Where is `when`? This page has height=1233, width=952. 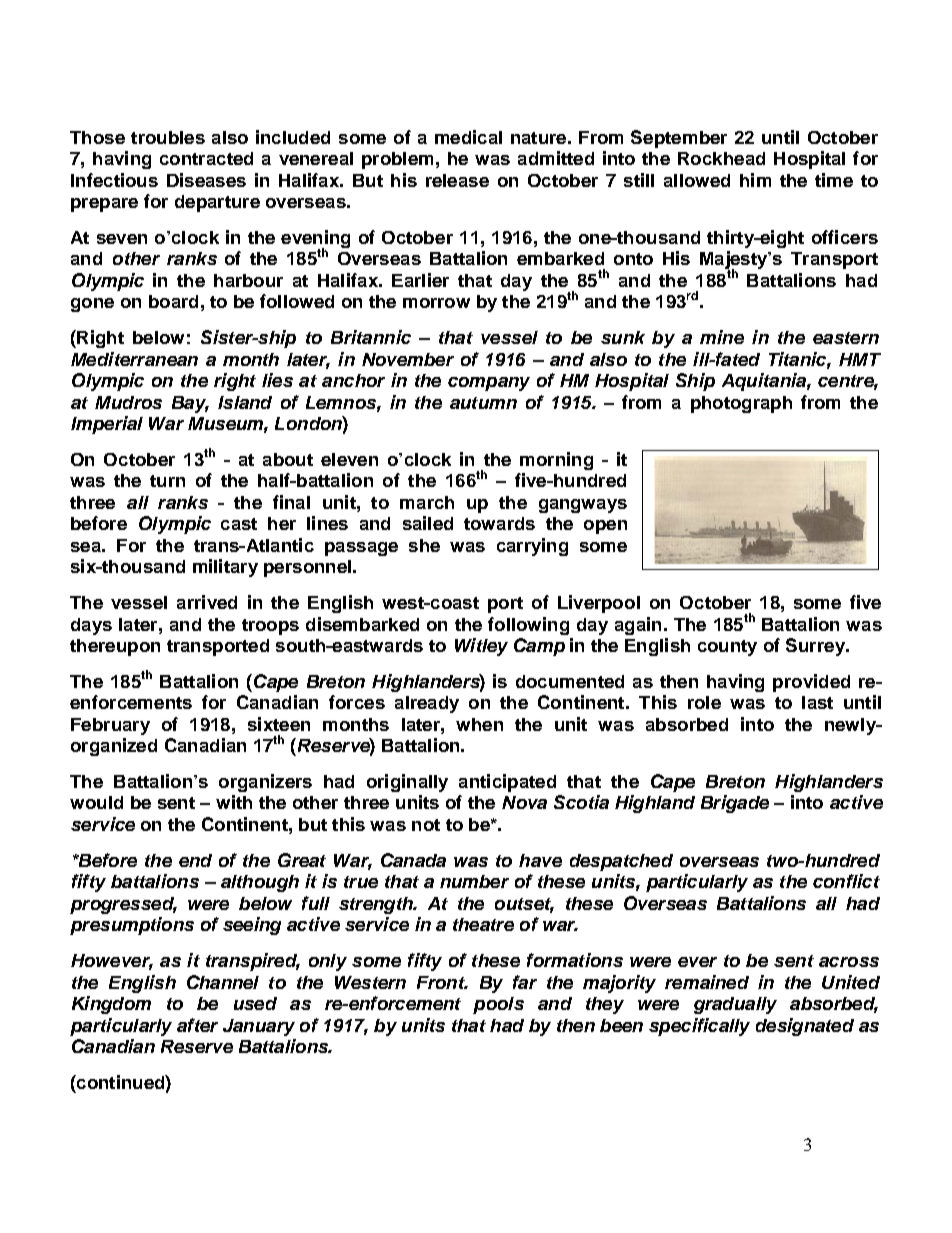
when is located at coordinates (479, 724).
